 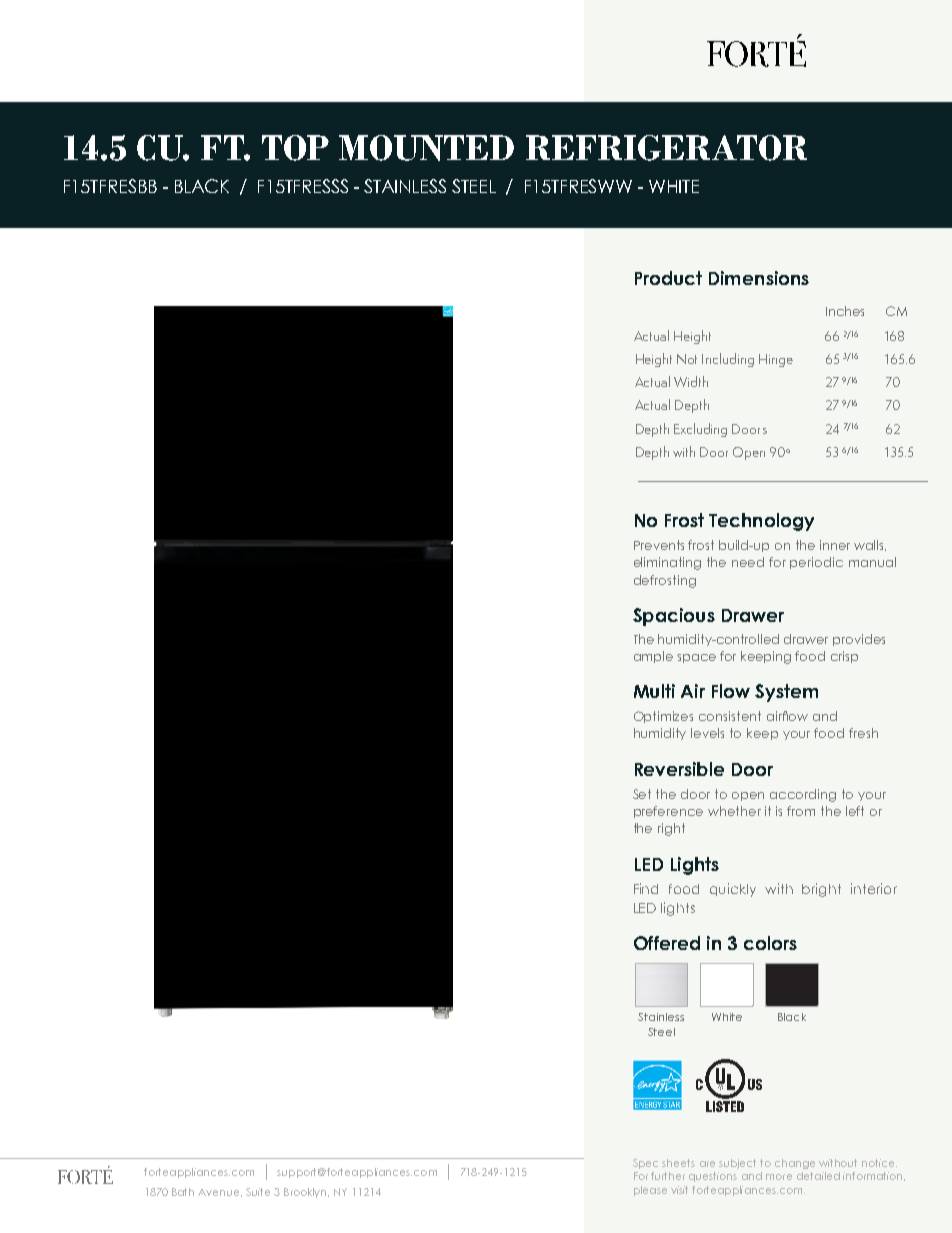 What do you see at coordinates (786, 693) in the image?
I see `System` at bounding box center [786, 693].
